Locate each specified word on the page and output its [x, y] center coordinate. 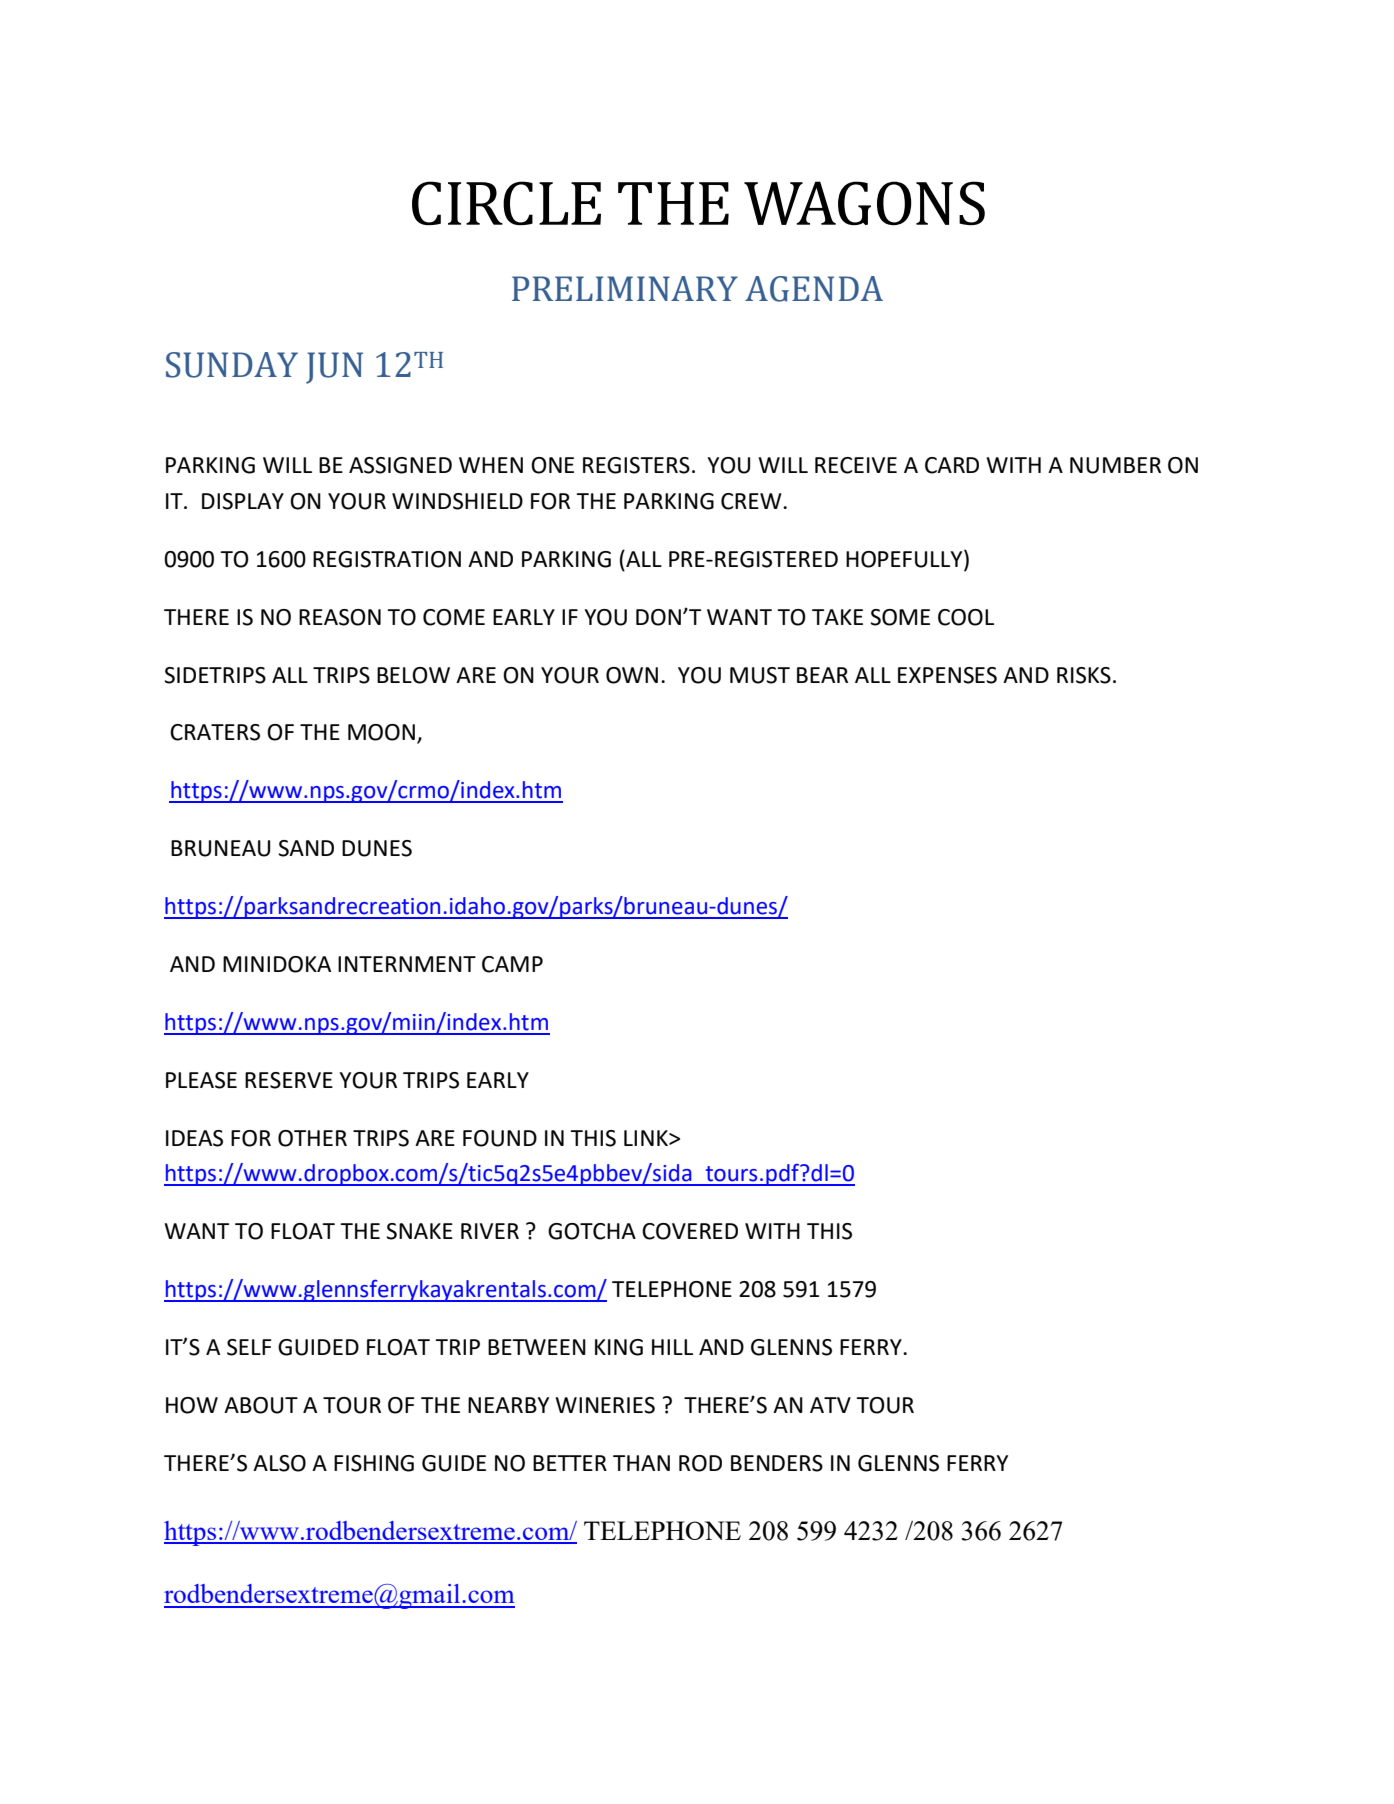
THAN [641, 1463]
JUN [334, 368]
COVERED [690, 1231]
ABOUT [261, 1405]
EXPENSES [947, 675]
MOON [381, 732]
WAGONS [864, 203]
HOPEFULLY [905, 558]
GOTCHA [592, 1231]
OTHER [312, 1138]
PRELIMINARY [625, 288]
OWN [632, 675]
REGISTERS [636, 465]
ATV [830, 1405]
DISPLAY [243, 501]
